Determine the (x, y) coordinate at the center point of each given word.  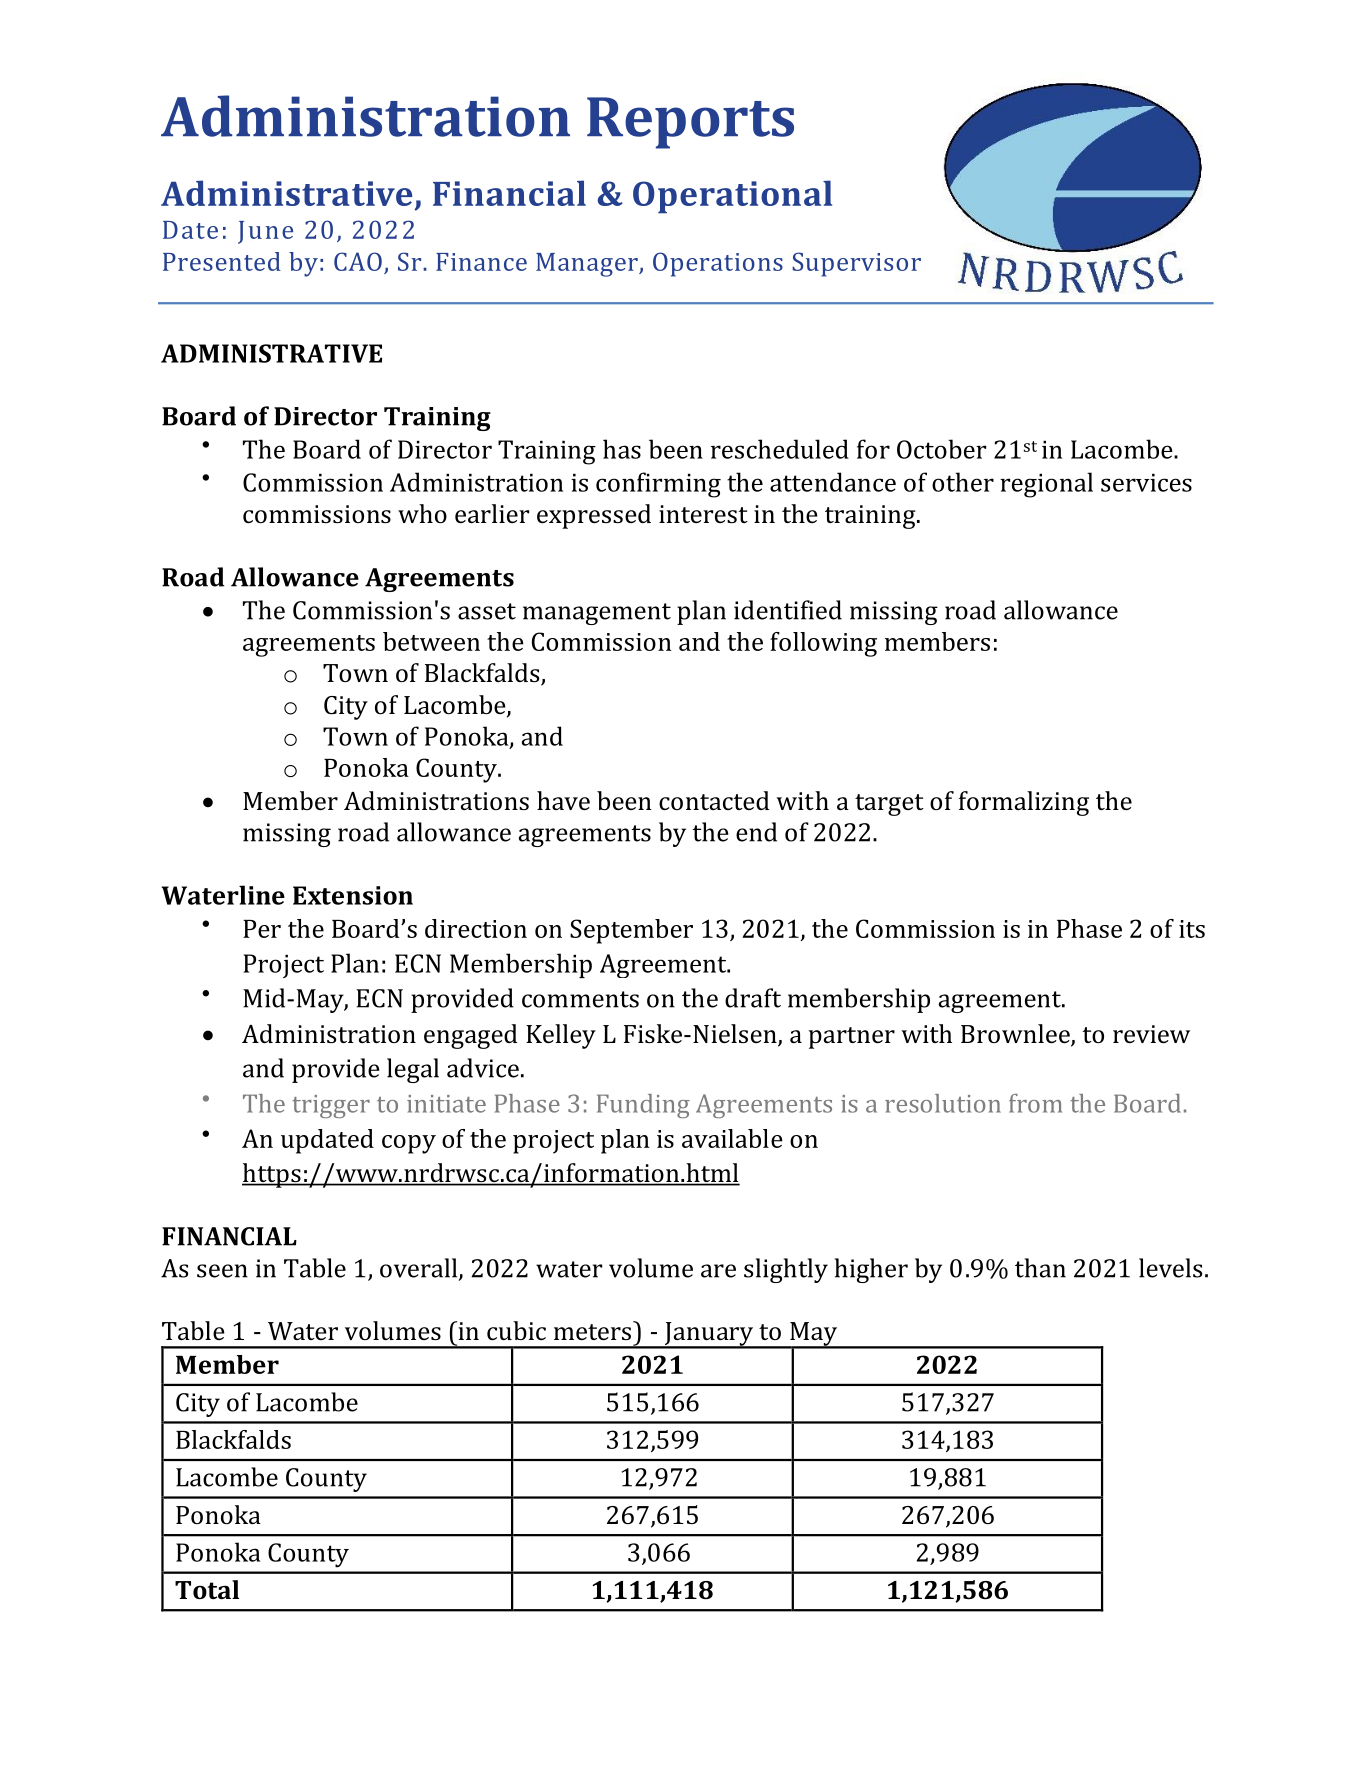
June (265, 232)
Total (207, 1589)
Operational (732, 197)
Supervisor (856, 264)
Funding (643, 1106)
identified (788, 610)
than (1040, 1268)
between (431, 641)
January (708, 1335)
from (1035, 1103)
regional (1046, 485)
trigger (331, 1106)
